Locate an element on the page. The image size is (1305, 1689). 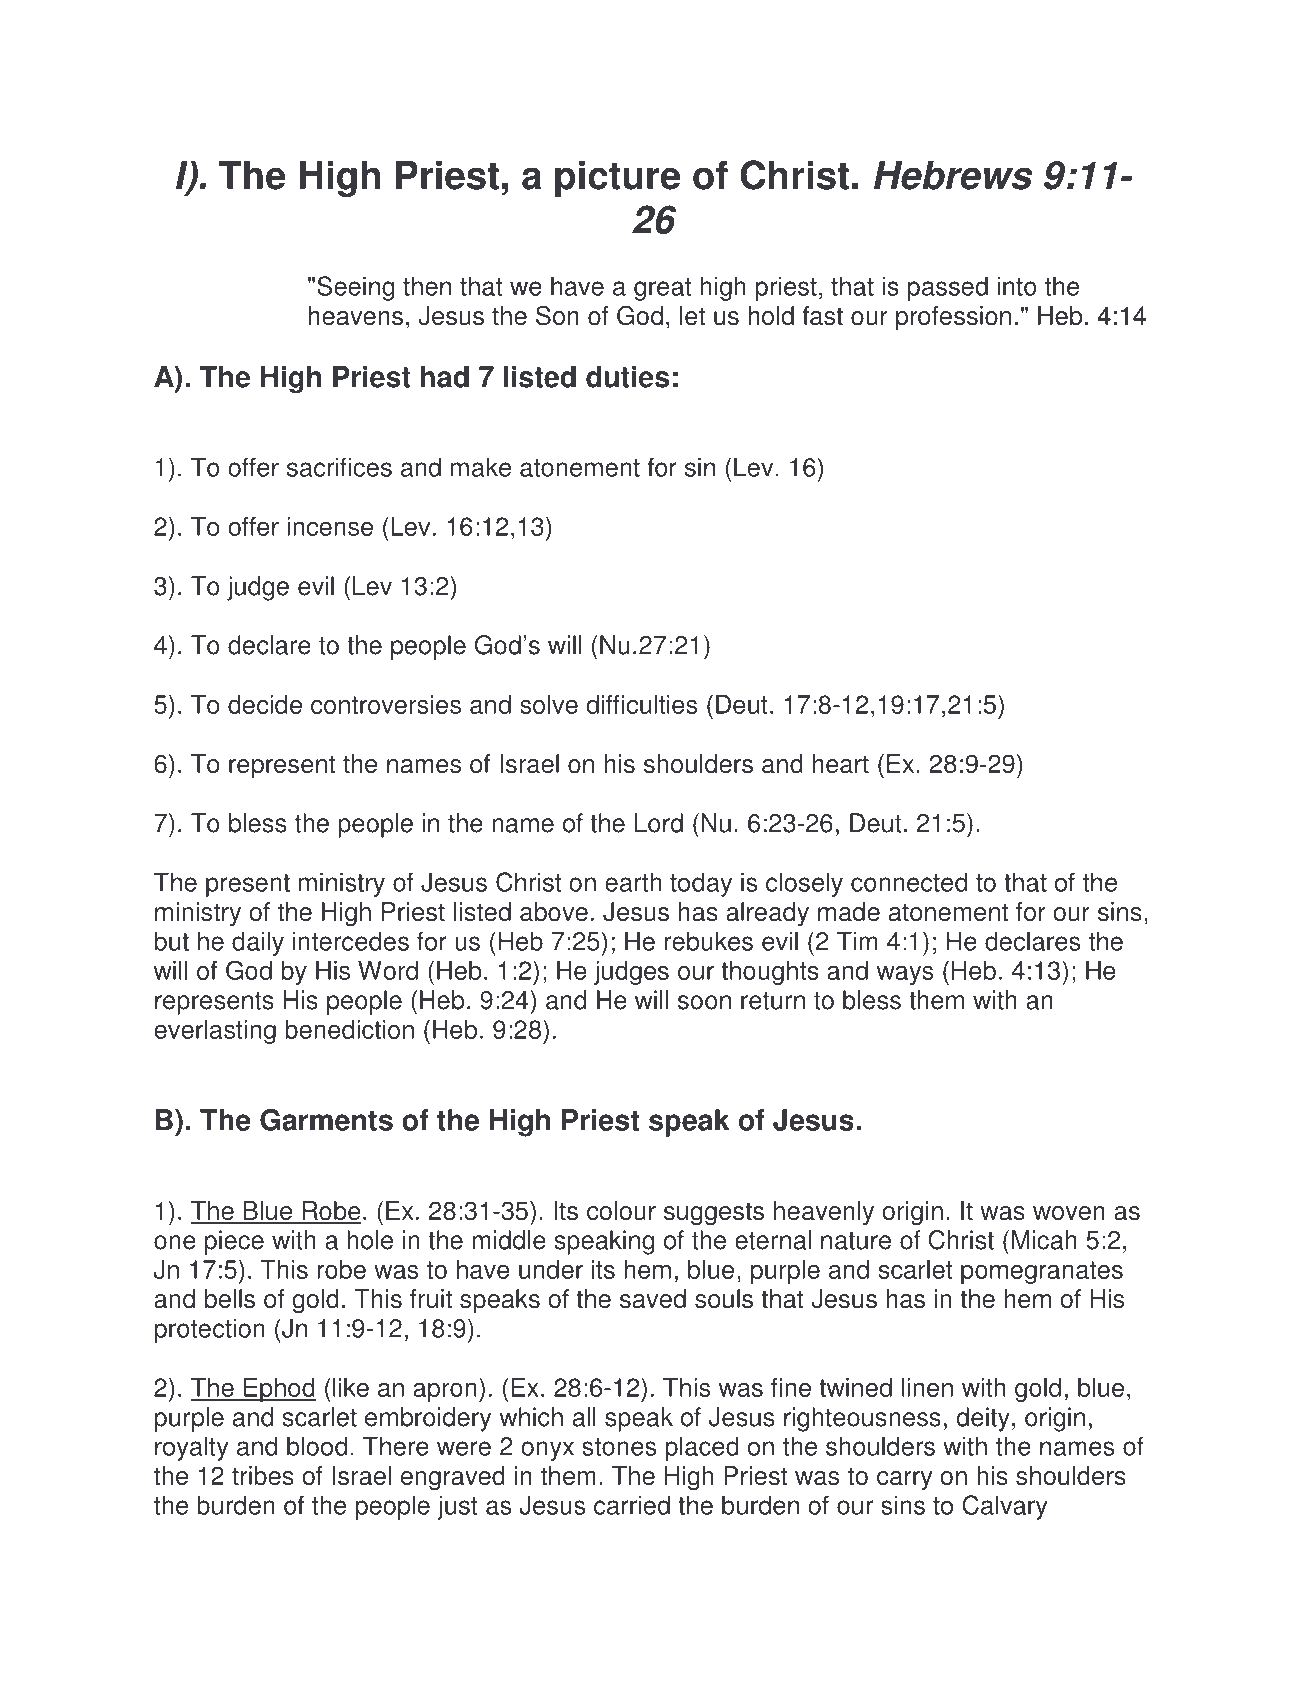
sacrifices is located at coordinates (339, 467).
